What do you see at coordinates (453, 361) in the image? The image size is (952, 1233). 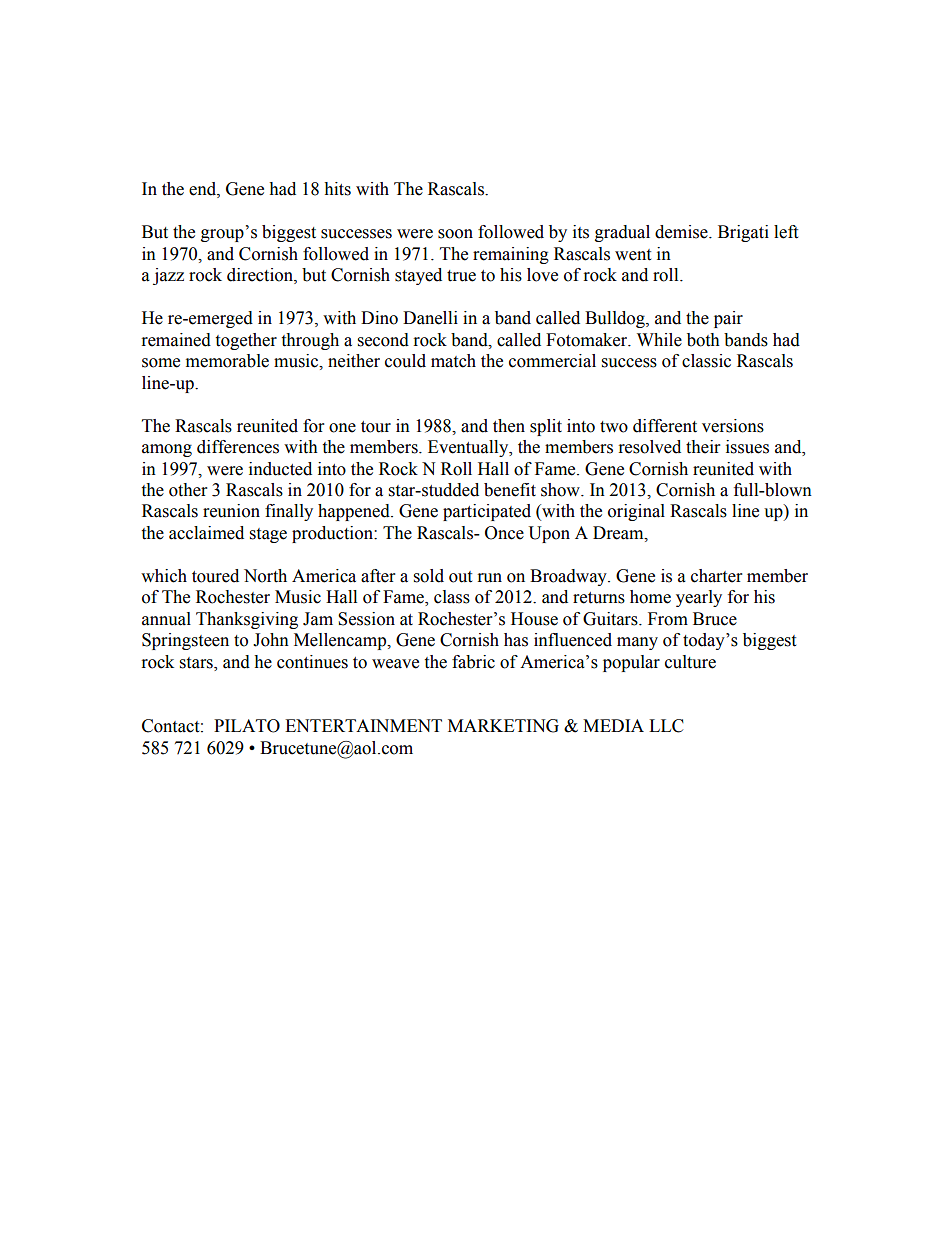 I see `match` at bounding box center [453, 361].
